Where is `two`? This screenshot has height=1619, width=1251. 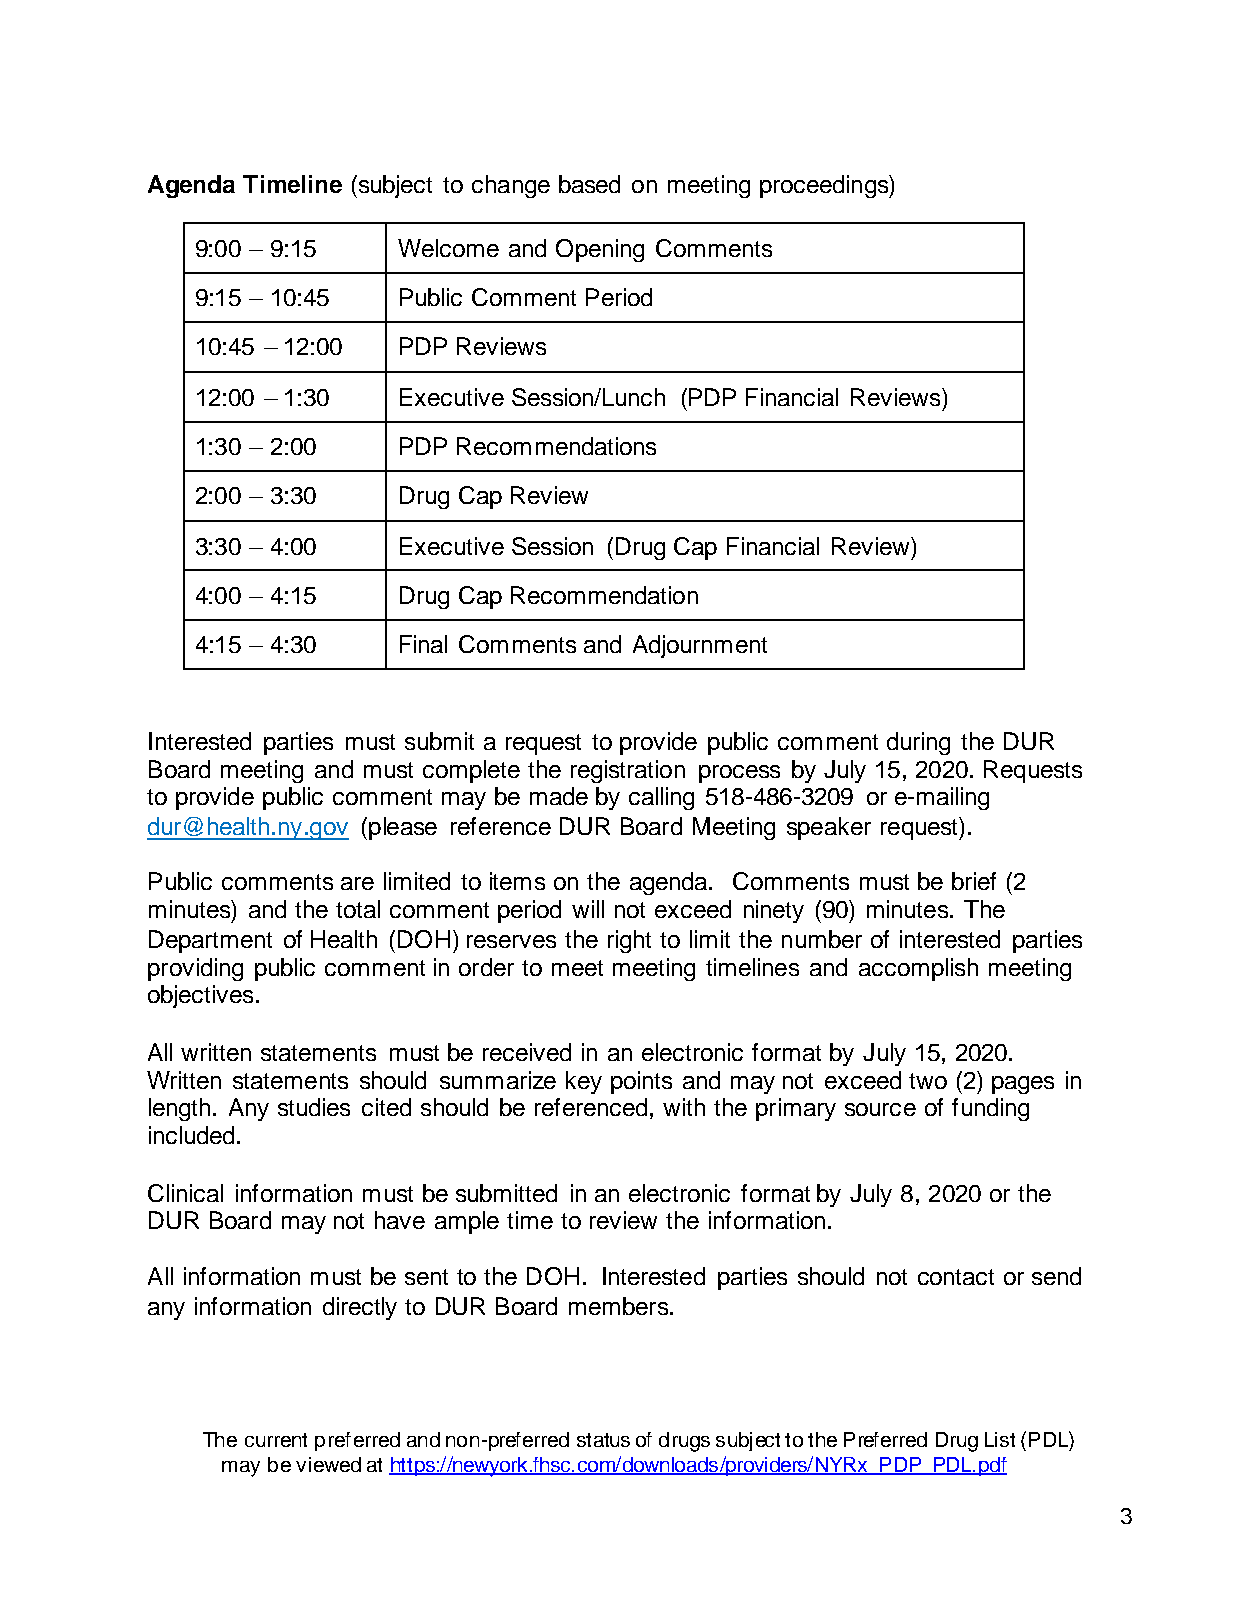 two is located at coordinates (928, 1081).
